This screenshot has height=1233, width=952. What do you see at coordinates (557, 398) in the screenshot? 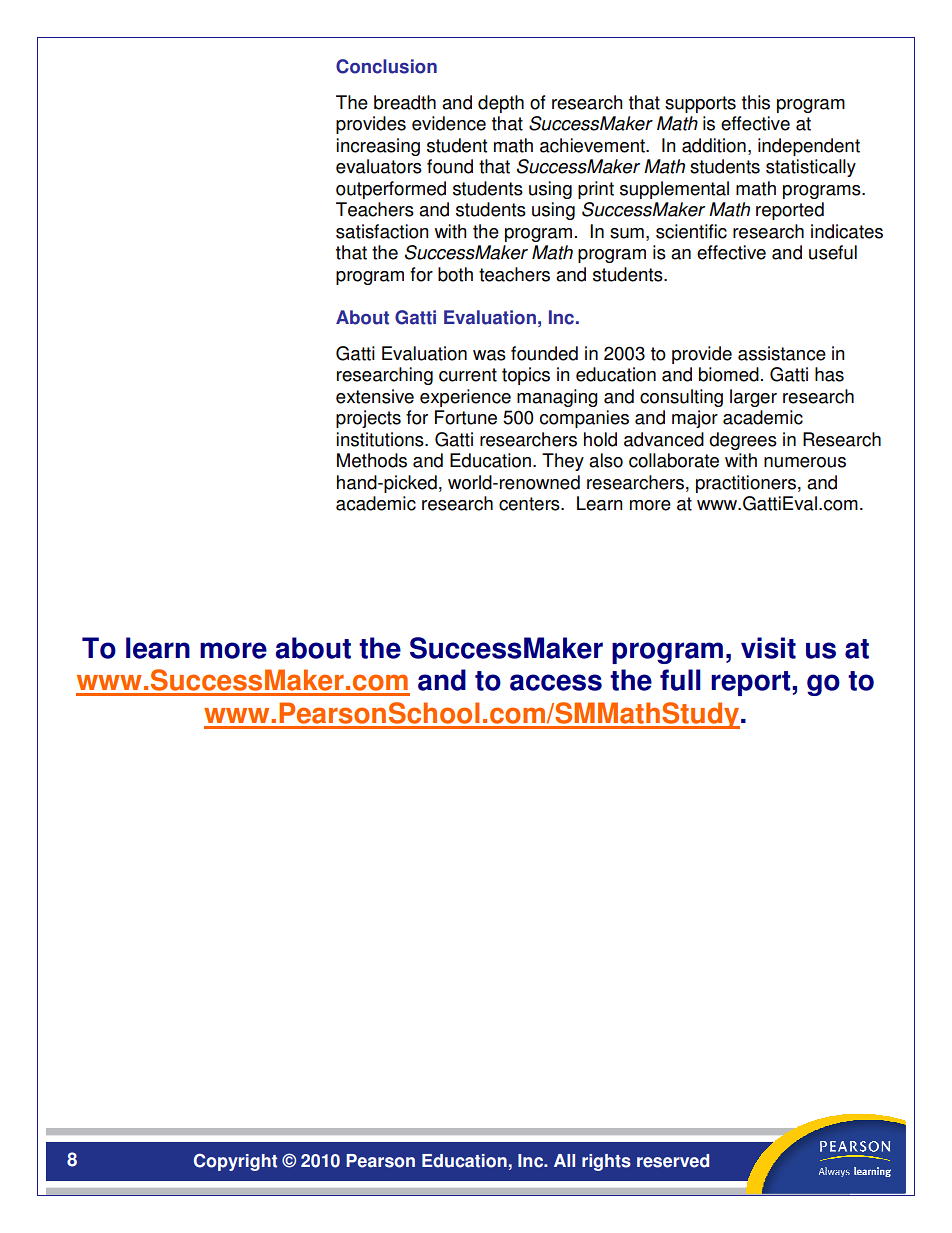
I see `managing` at bounding box center [557, 398].
